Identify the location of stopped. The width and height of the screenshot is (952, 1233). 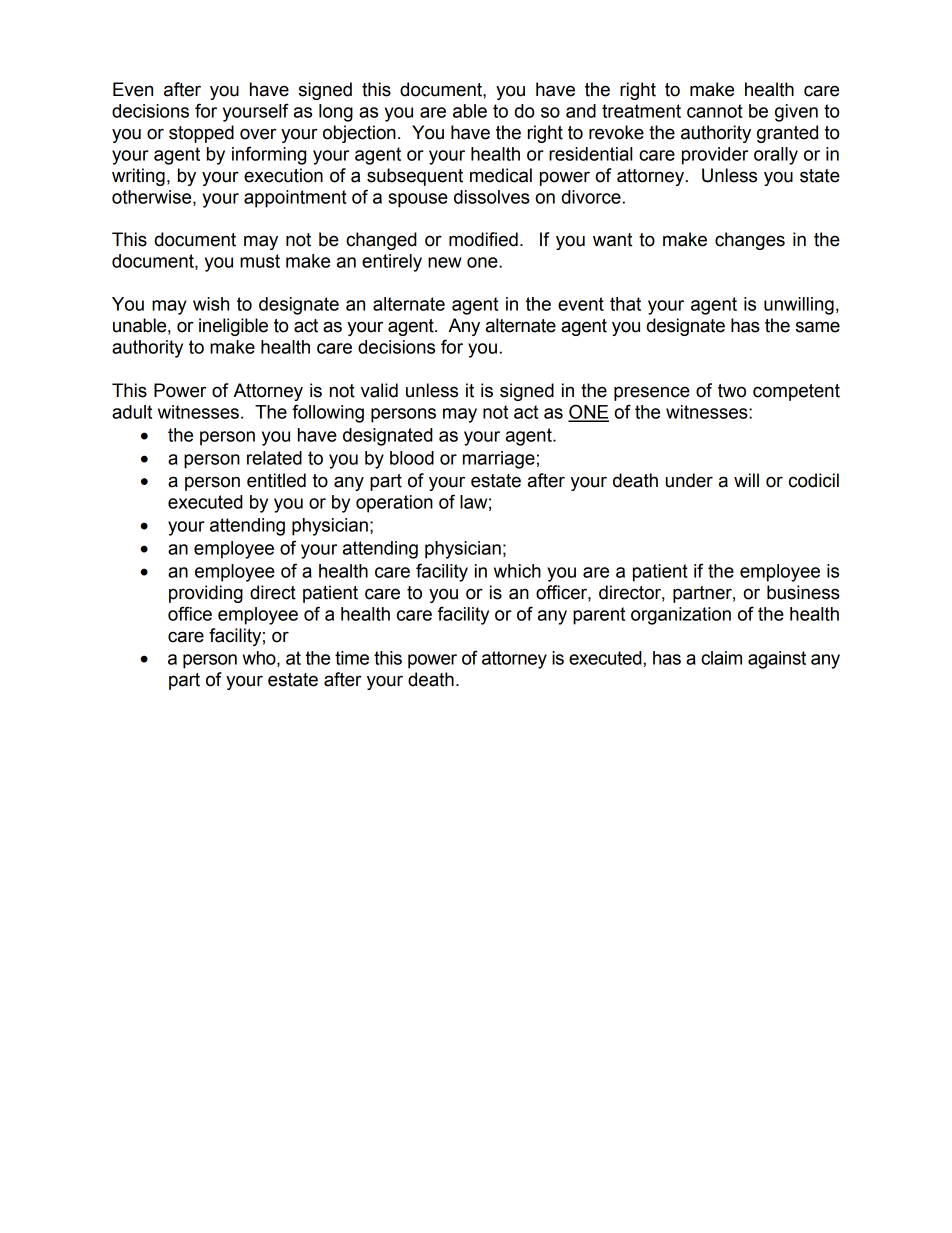
(201, 134).
